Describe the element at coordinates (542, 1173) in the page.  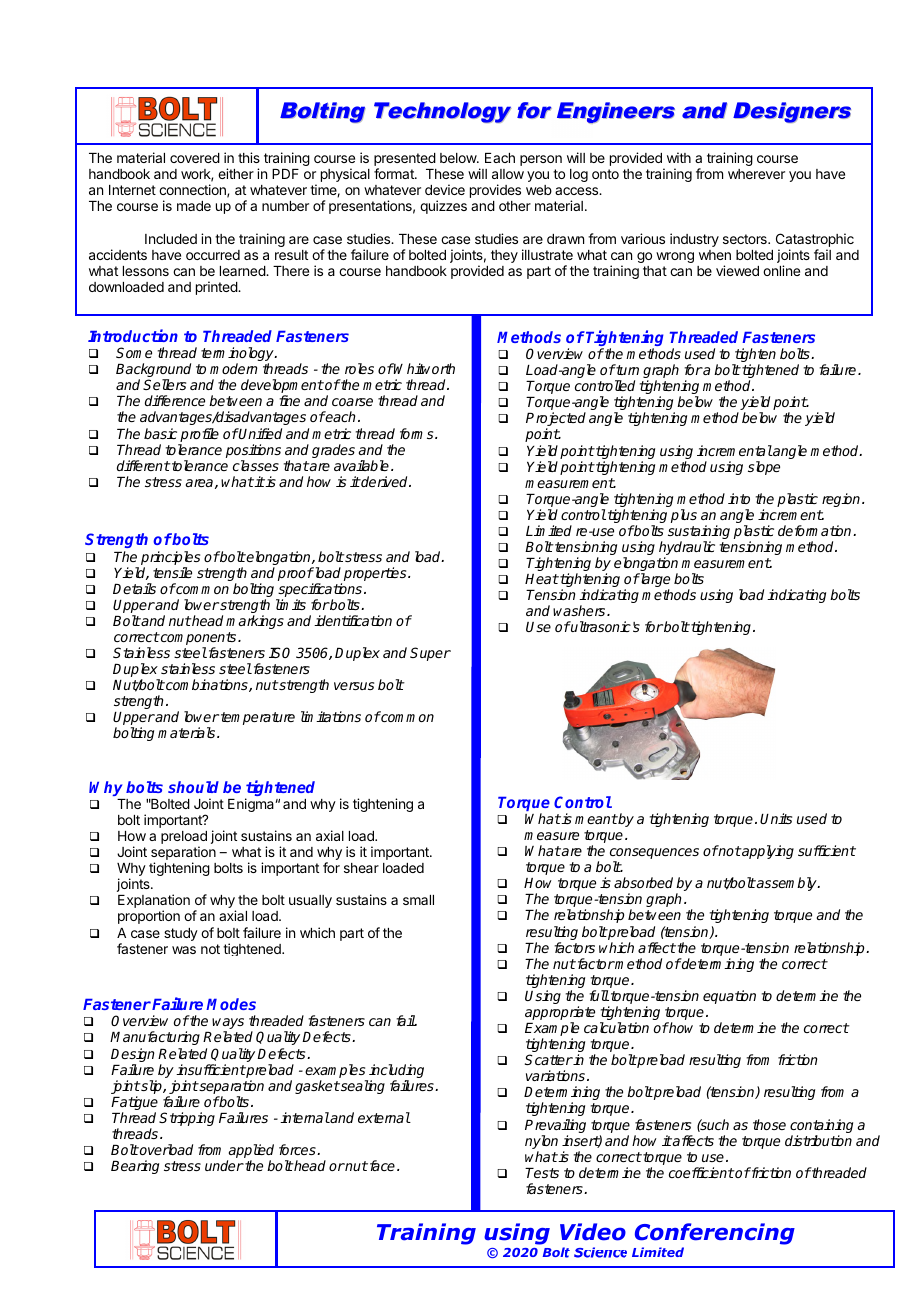
I see `Tests` at that location.
